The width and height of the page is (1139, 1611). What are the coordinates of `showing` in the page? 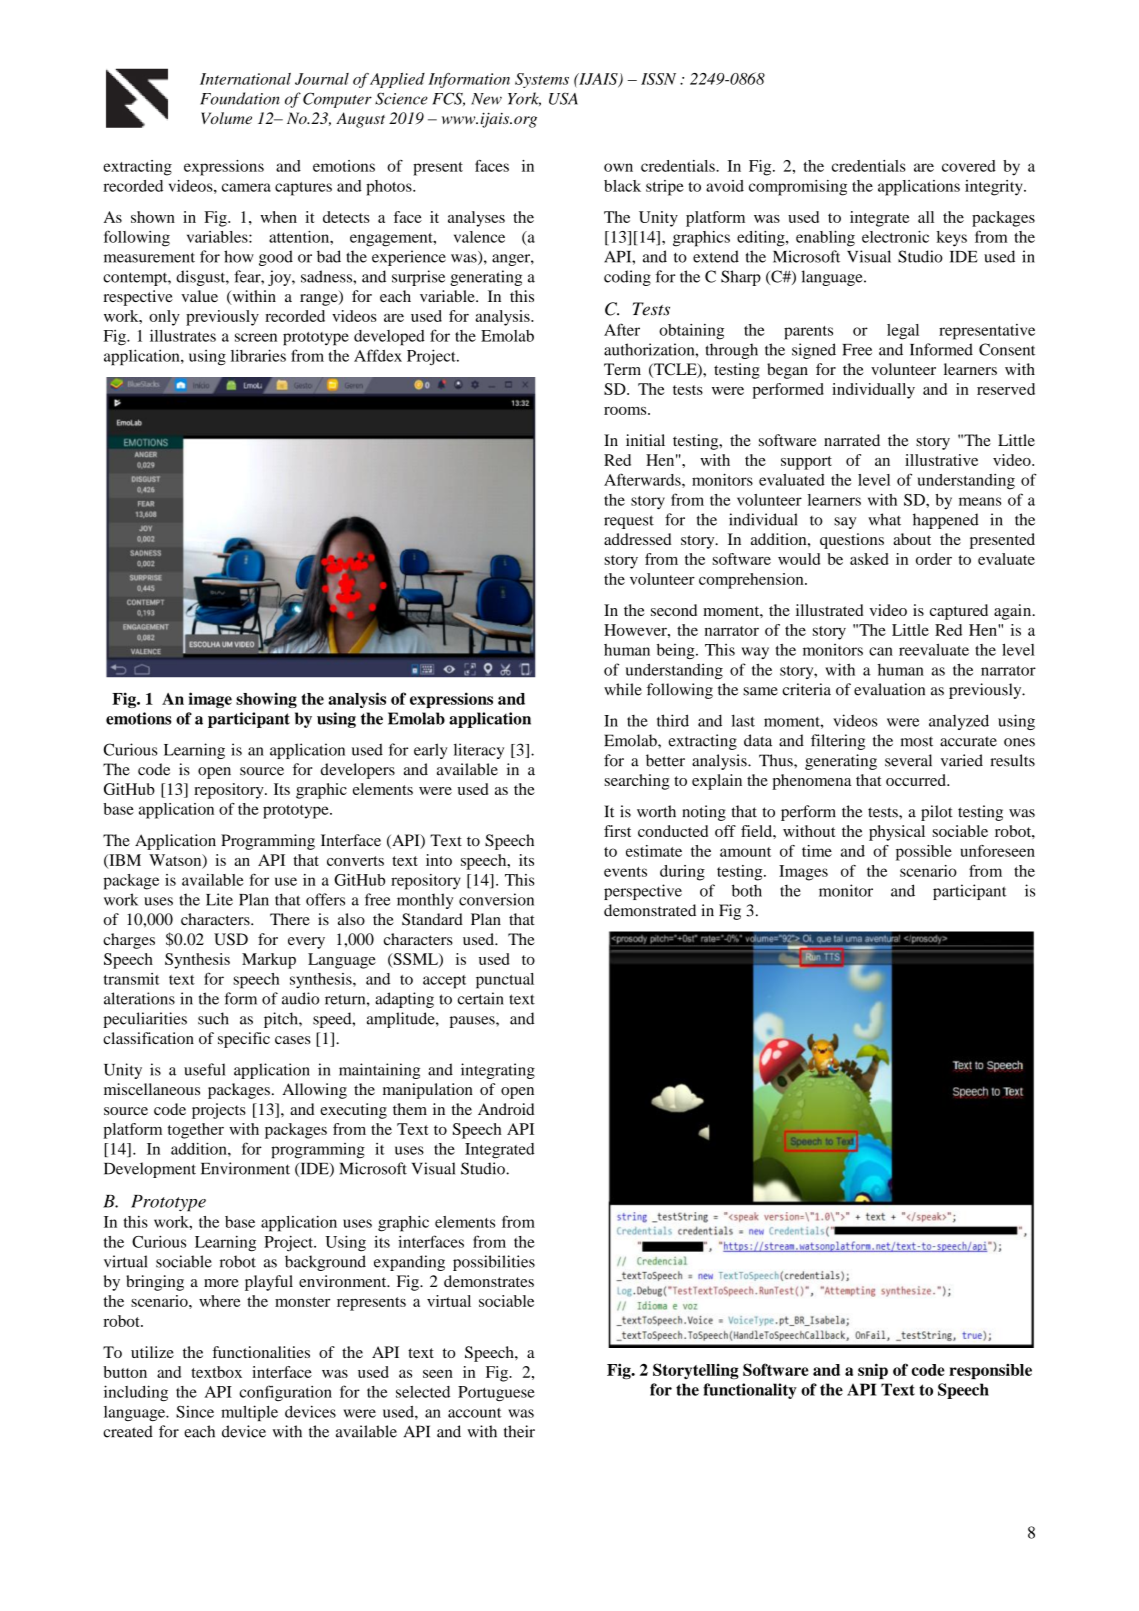 It's located at (266, 700).
